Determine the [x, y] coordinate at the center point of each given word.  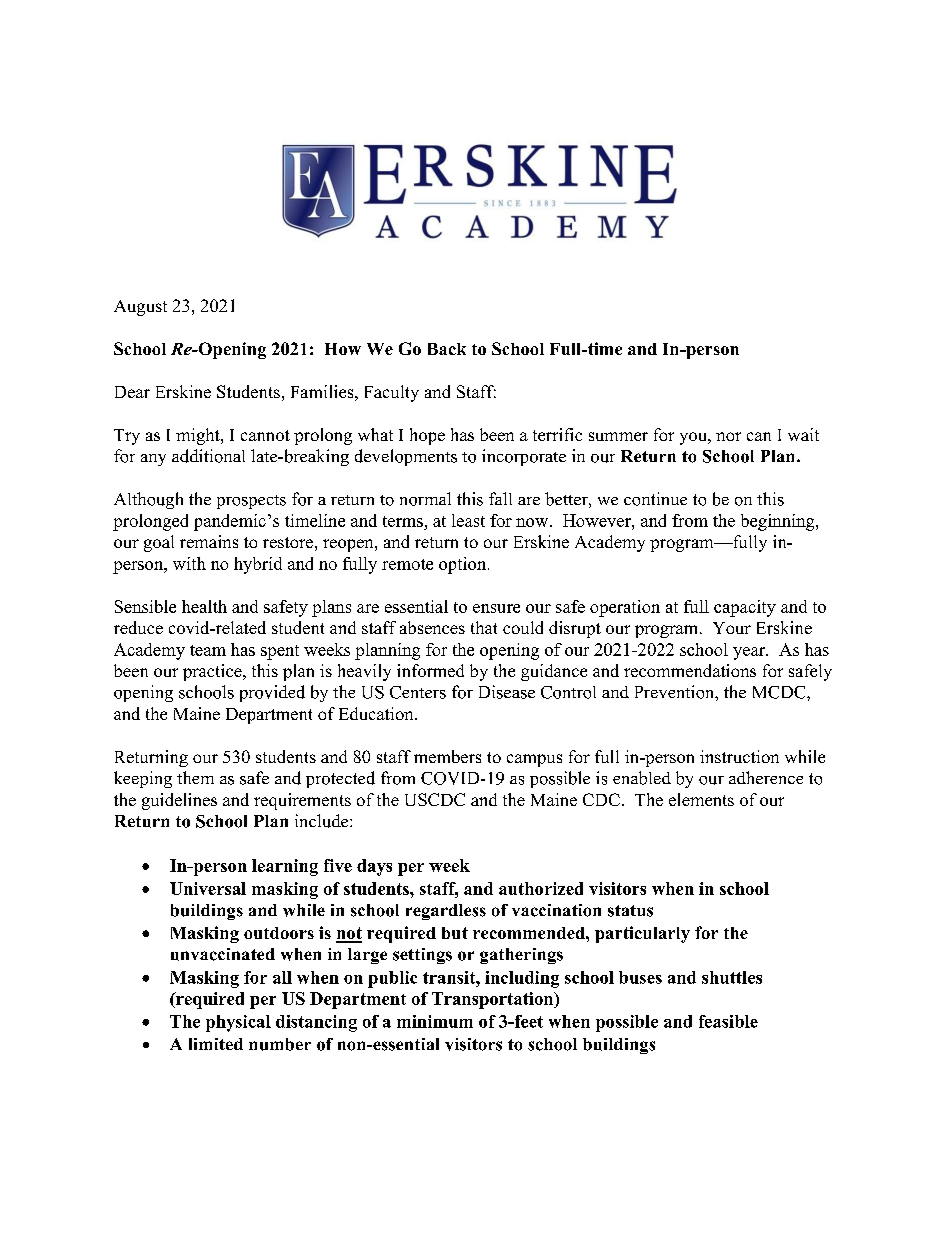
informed [430, 670]
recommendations [690, 670]
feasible [728, 1021]
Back [447, 349]
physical [238, 1023]
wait [803, 434]
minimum [435, 1021]
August [140, 308]
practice [213, 672]
